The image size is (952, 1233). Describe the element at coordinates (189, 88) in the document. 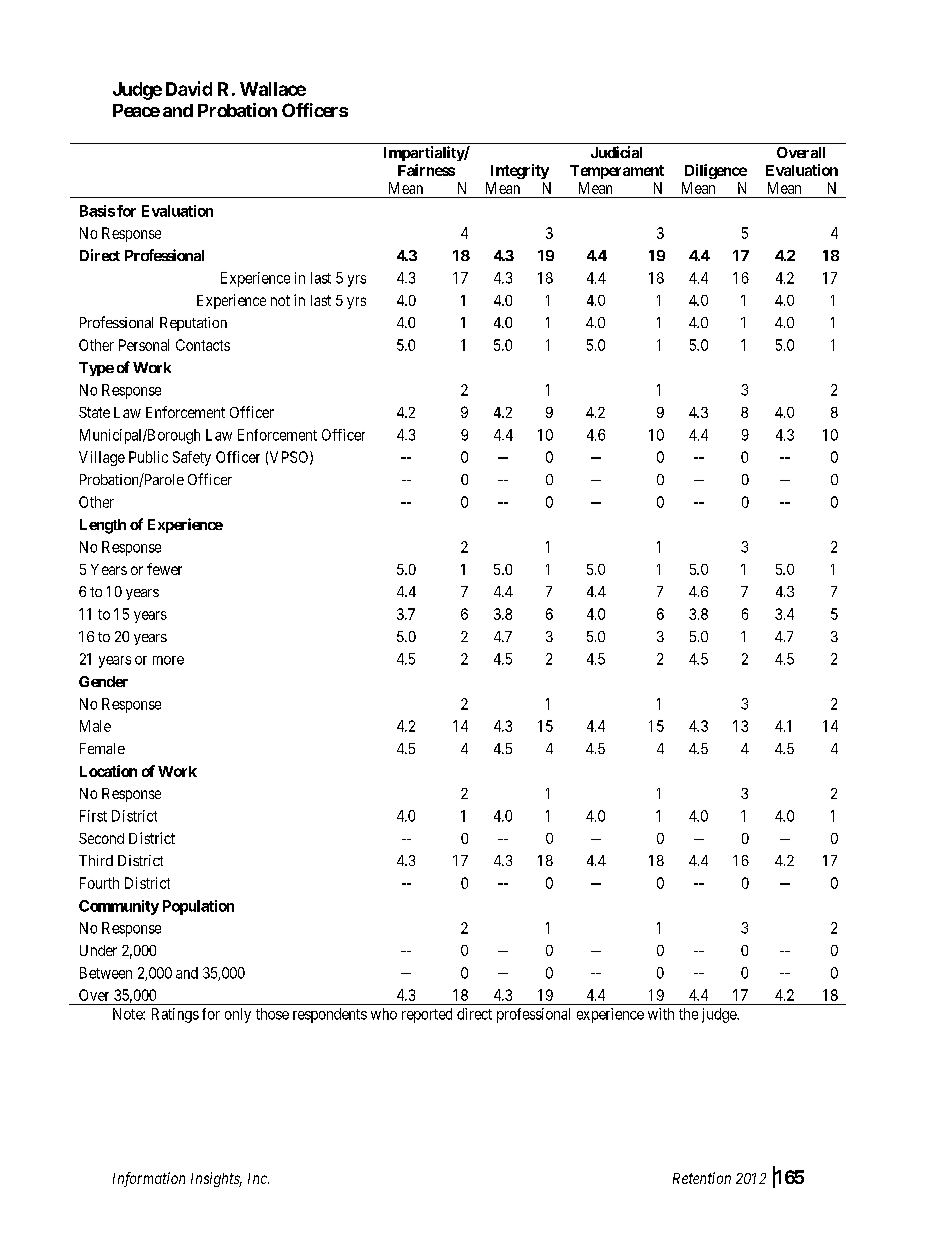

I see `David` at that location.
